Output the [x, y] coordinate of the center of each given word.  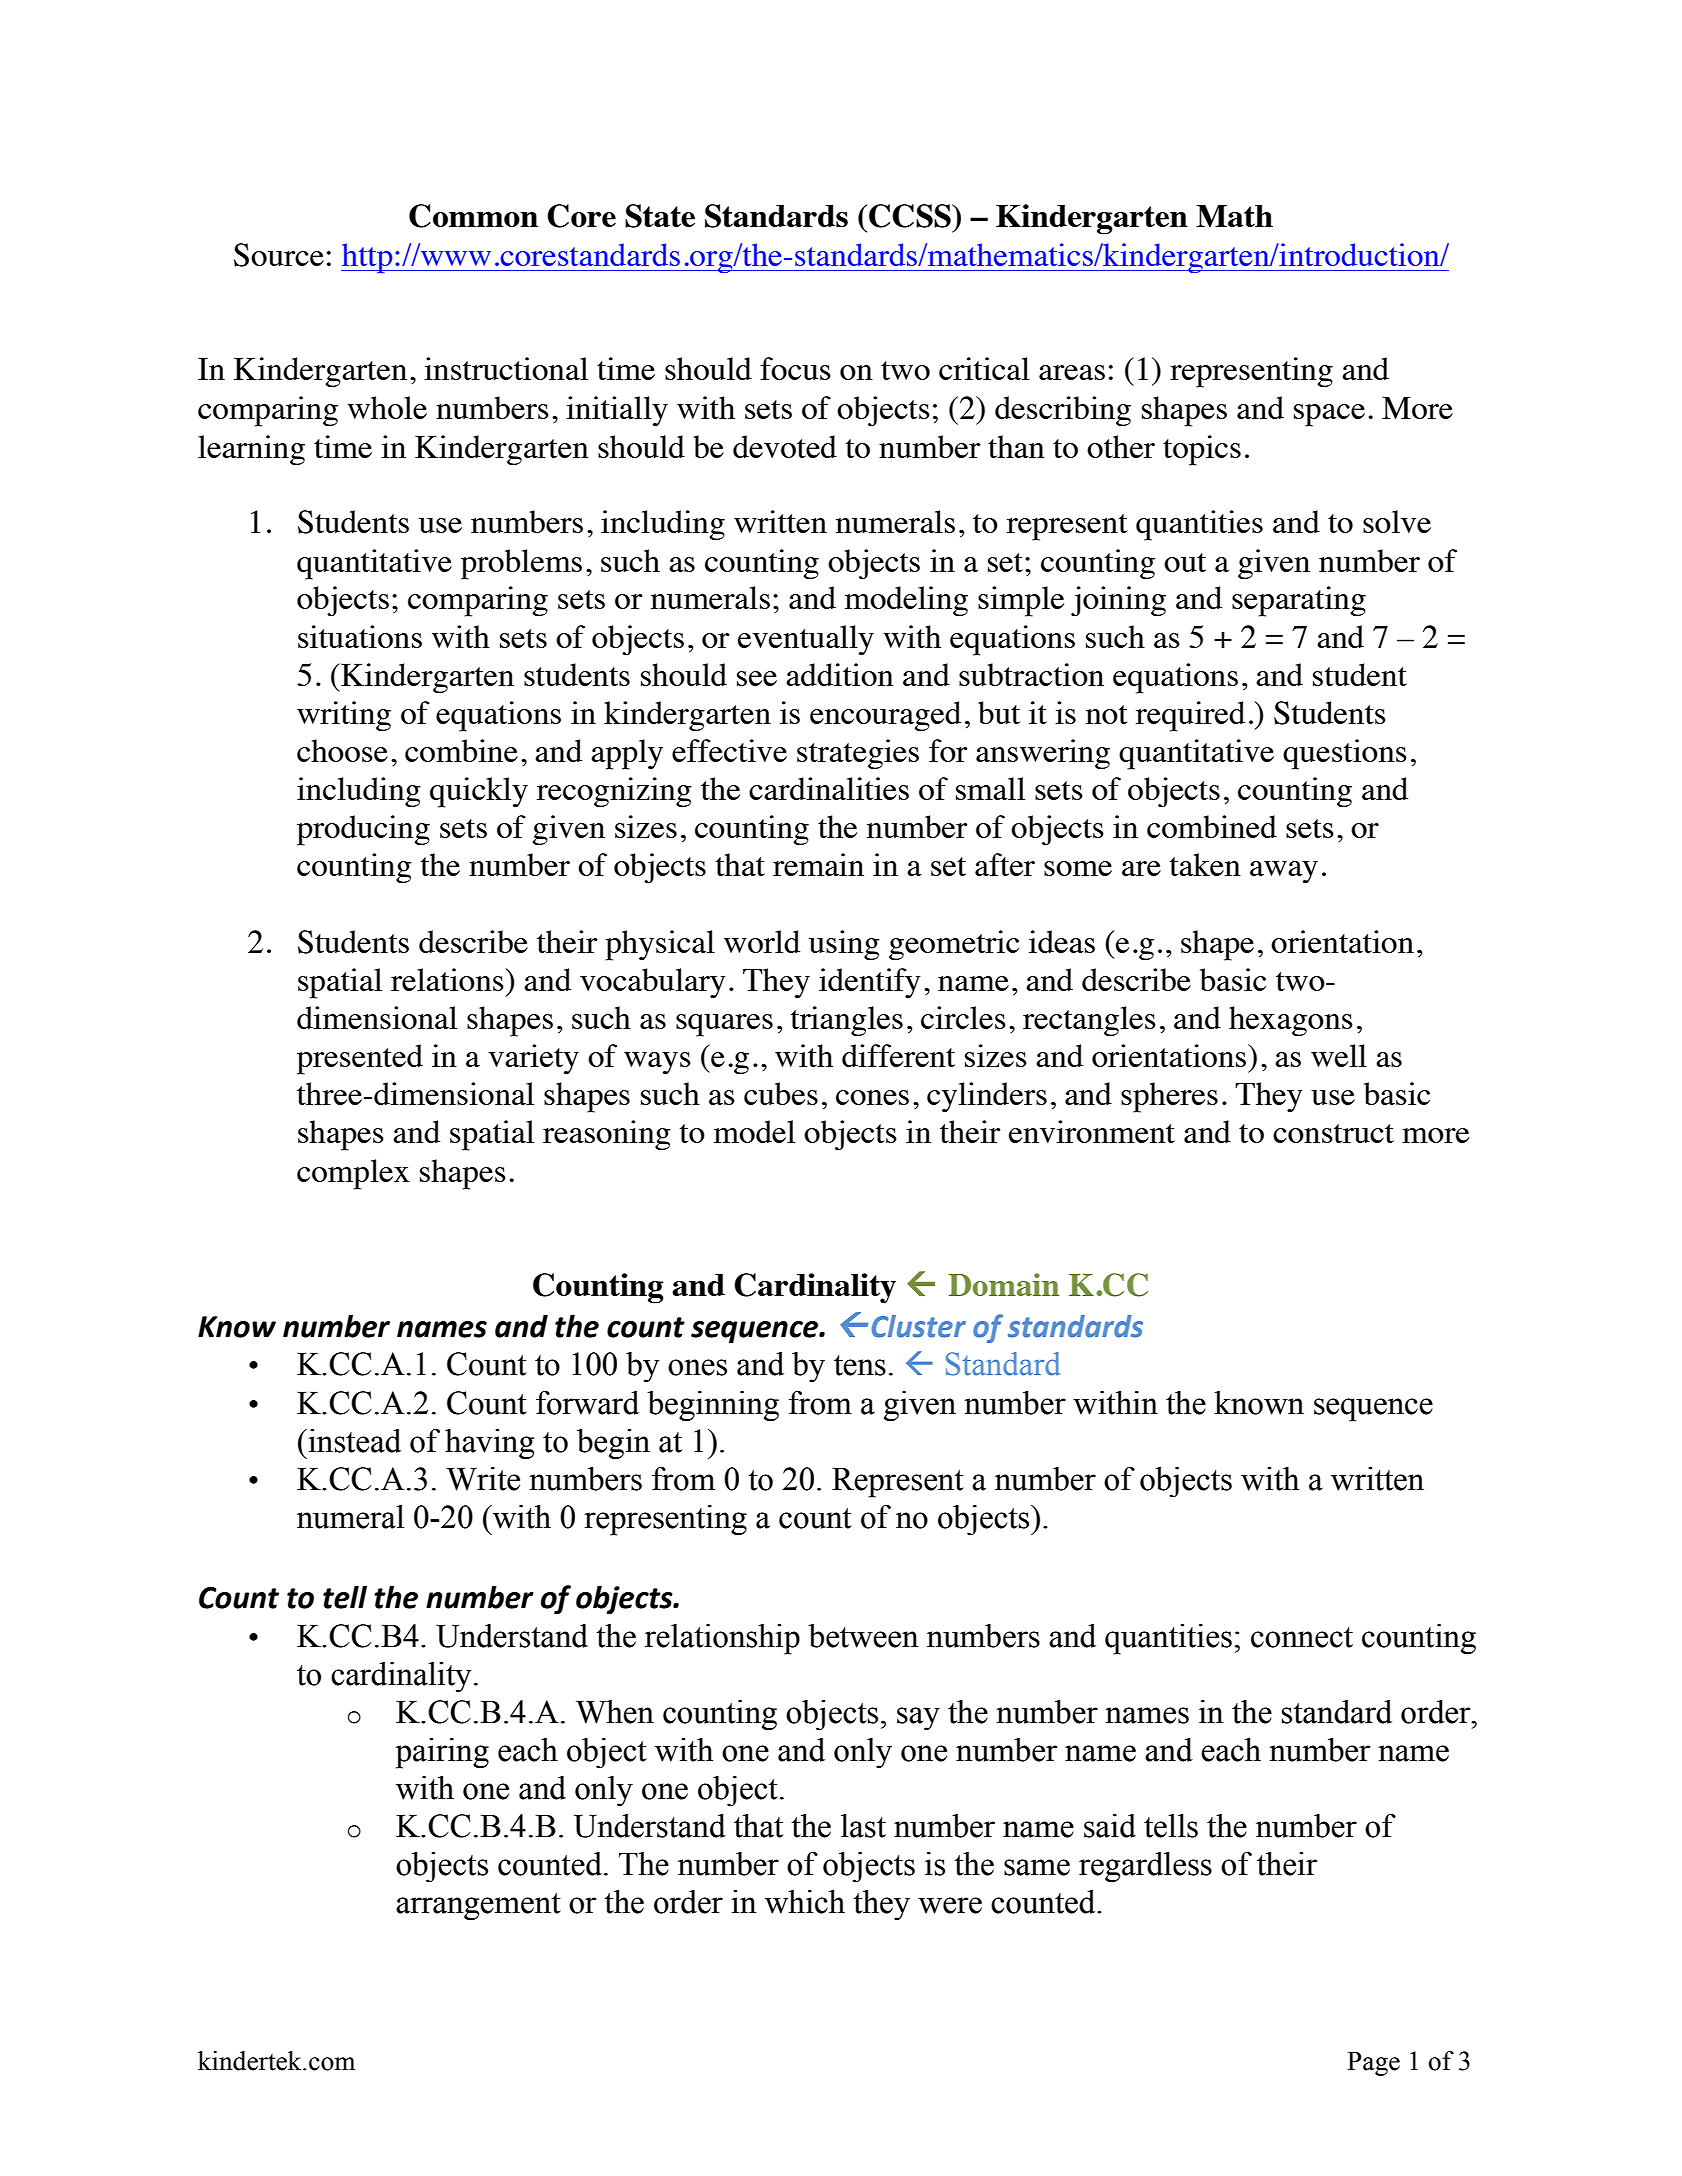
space [1329, 415]
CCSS [911, 216]
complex [353, 1174]
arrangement [478, 1907]
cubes [781, 1093]
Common [473, 216]
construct [1333, 1133]
